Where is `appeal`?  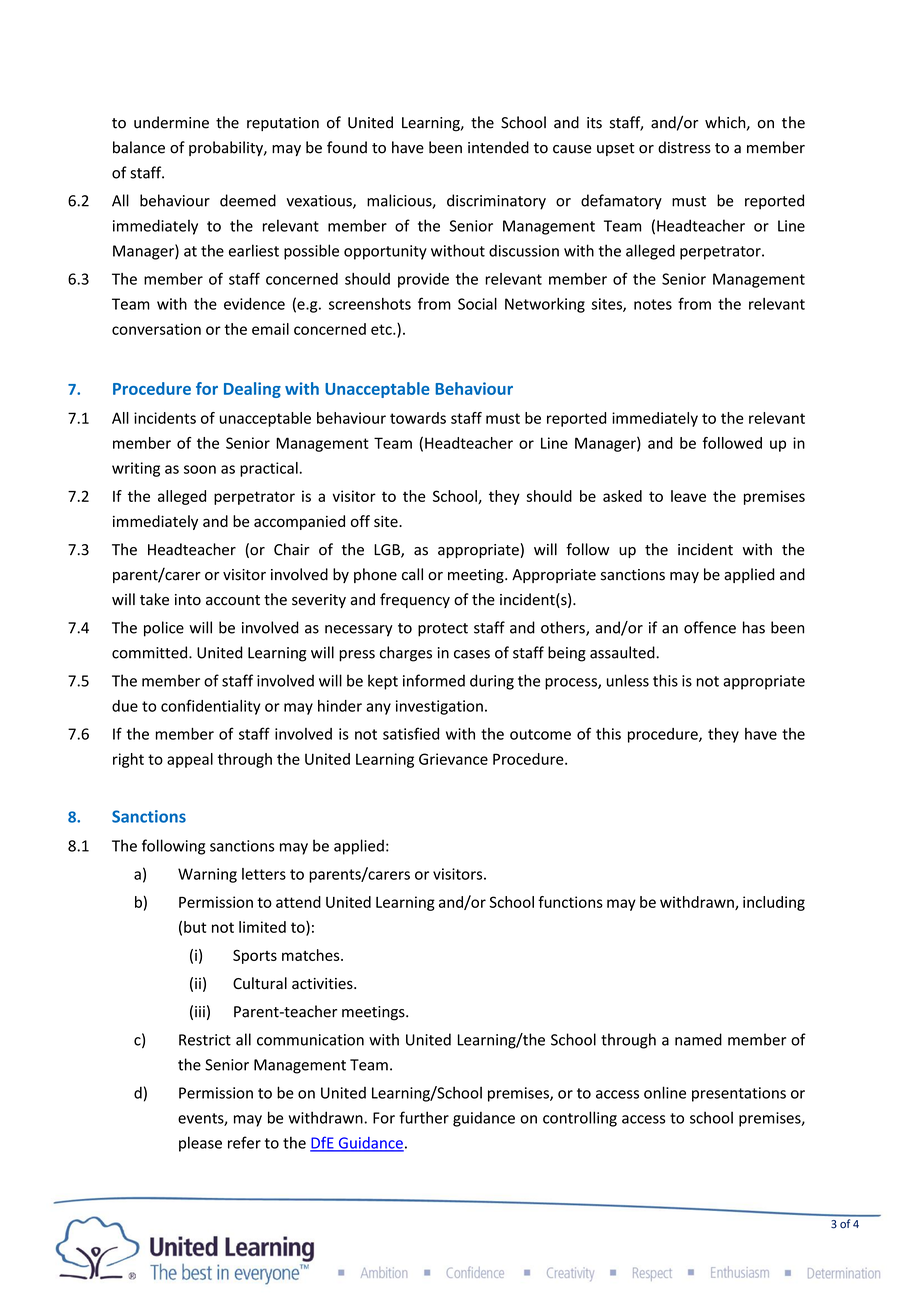
appeal is located at coordinates (190, 760).
